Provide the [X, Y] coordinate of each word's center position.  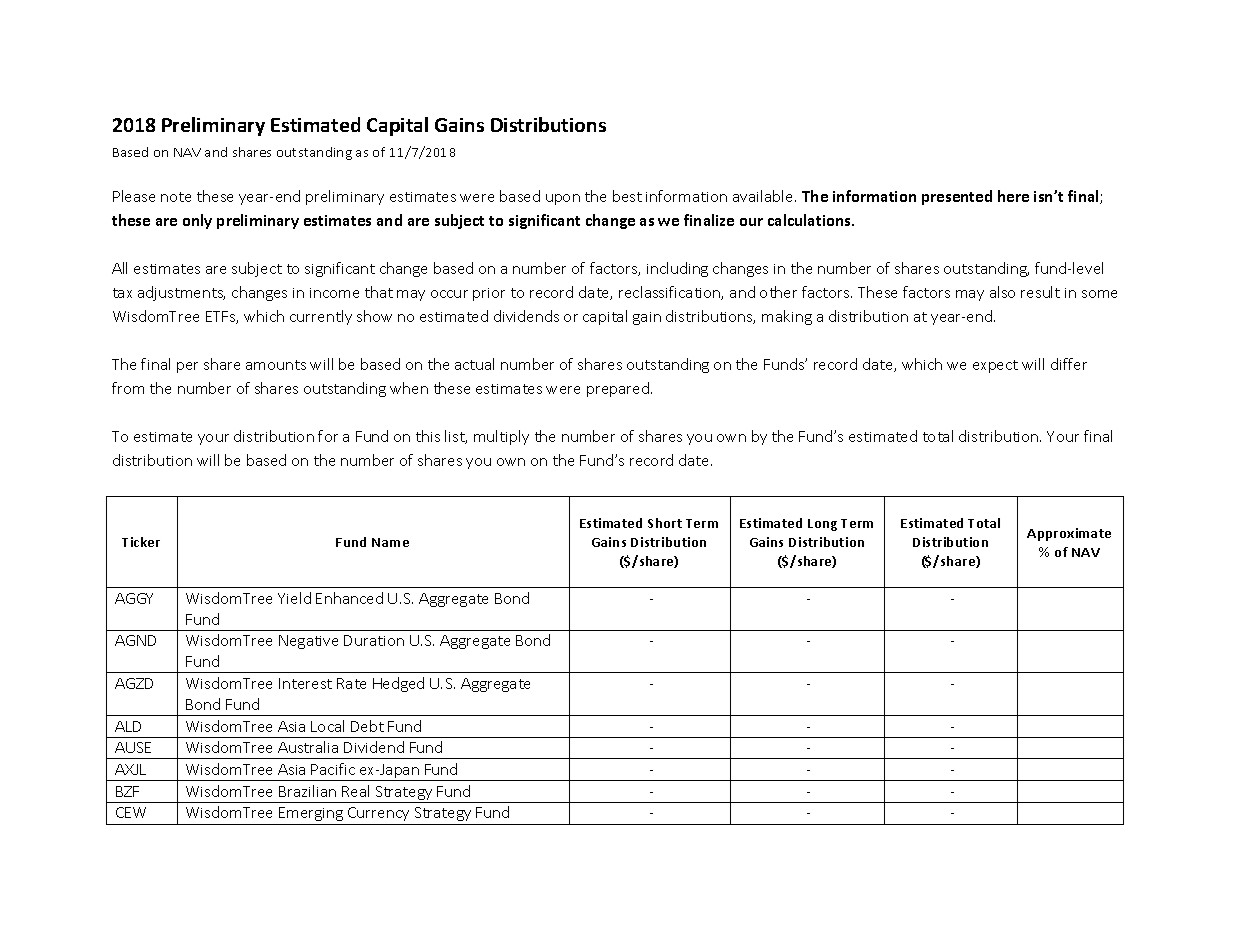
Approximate [1069, 534]
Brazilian [307, 791]
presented [957, 197]
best [627, 196]
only [197, 221]
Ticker [141, 542]
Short [665, 523]
